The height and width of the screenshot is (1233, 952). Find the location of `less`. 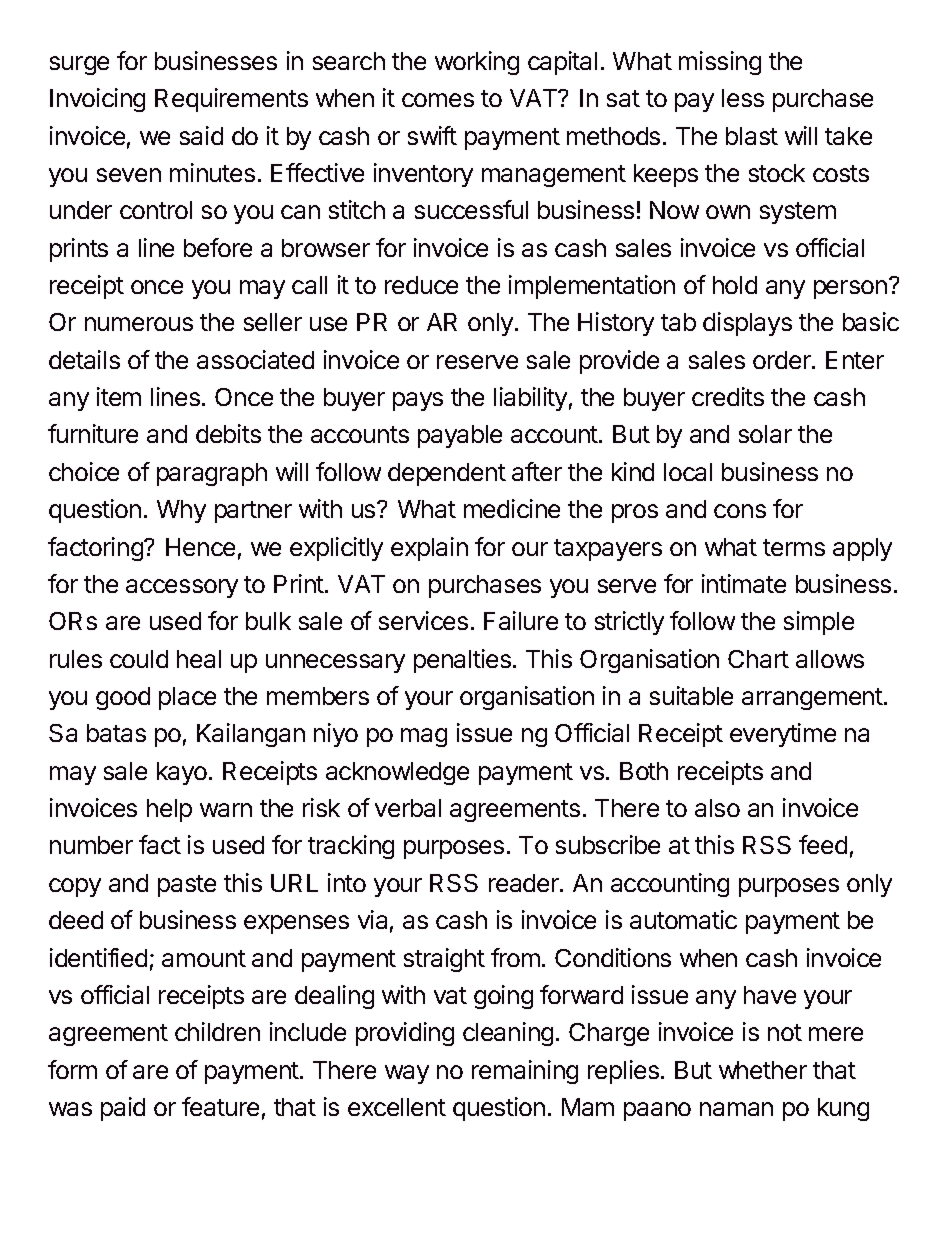

less is located at coordinates (743, 98).
